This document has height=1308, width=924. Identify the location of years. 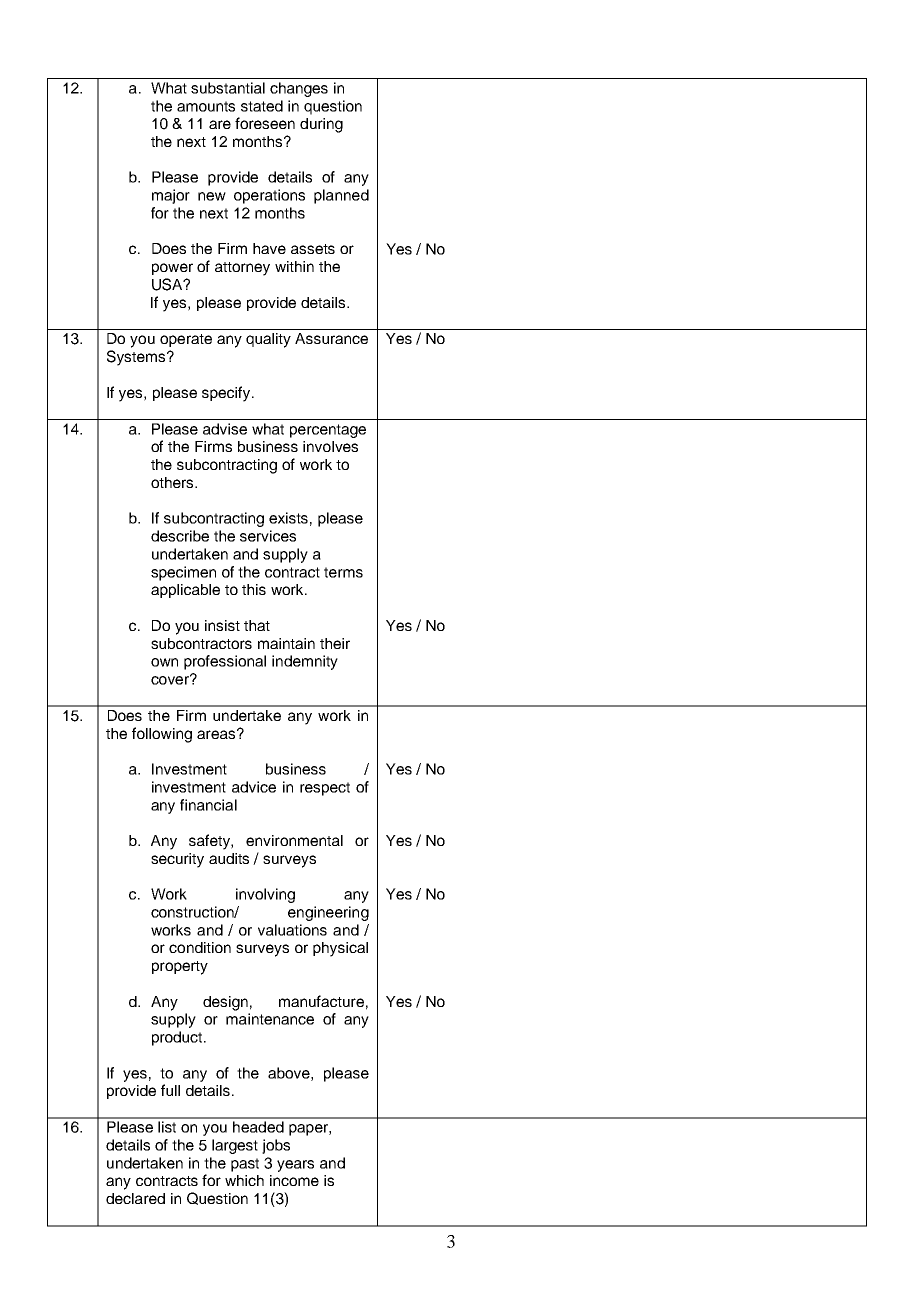
(295, 1166).
